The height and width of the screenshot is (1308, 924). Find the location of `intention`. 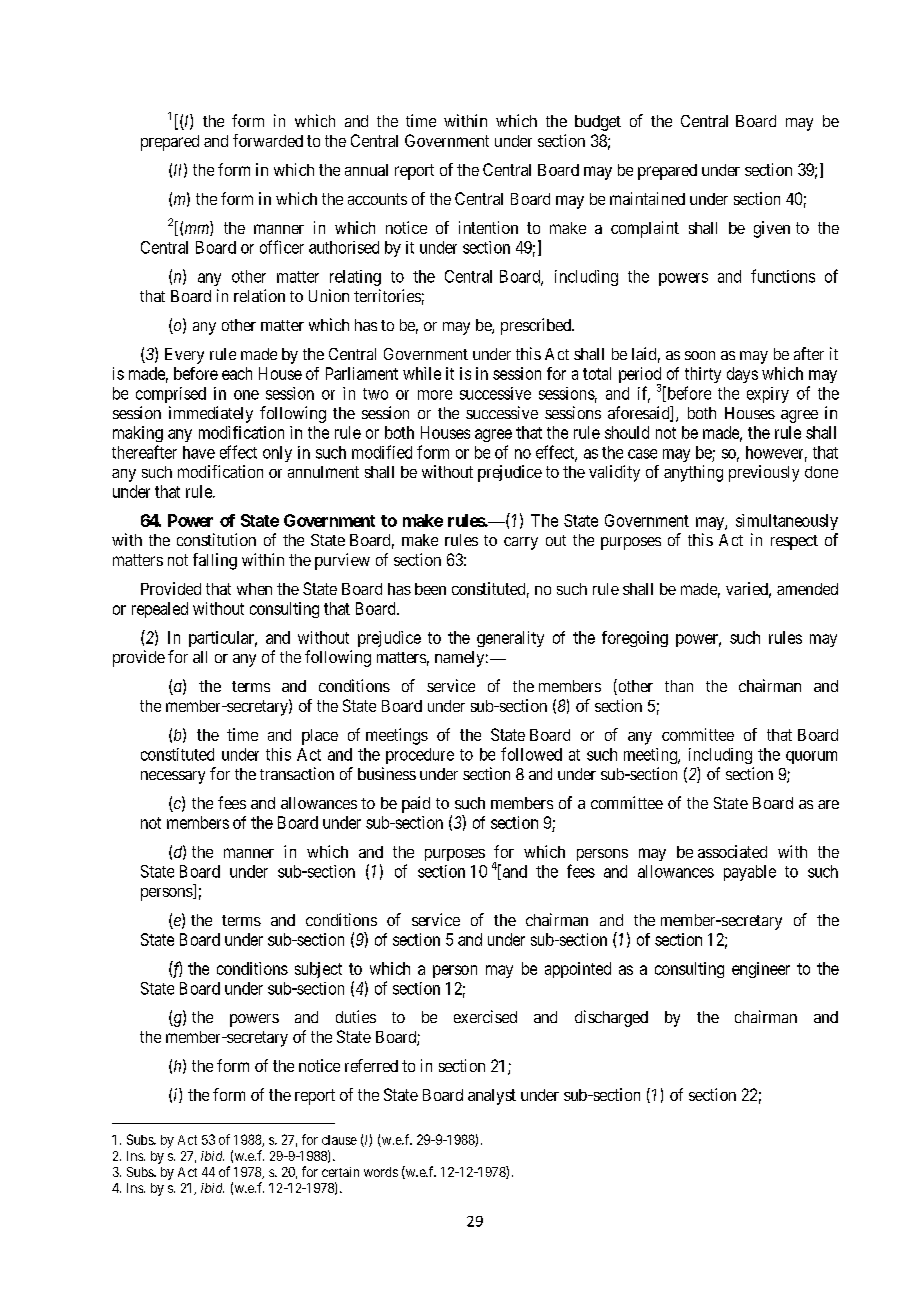

intention is located at coordinates (488, 227).
